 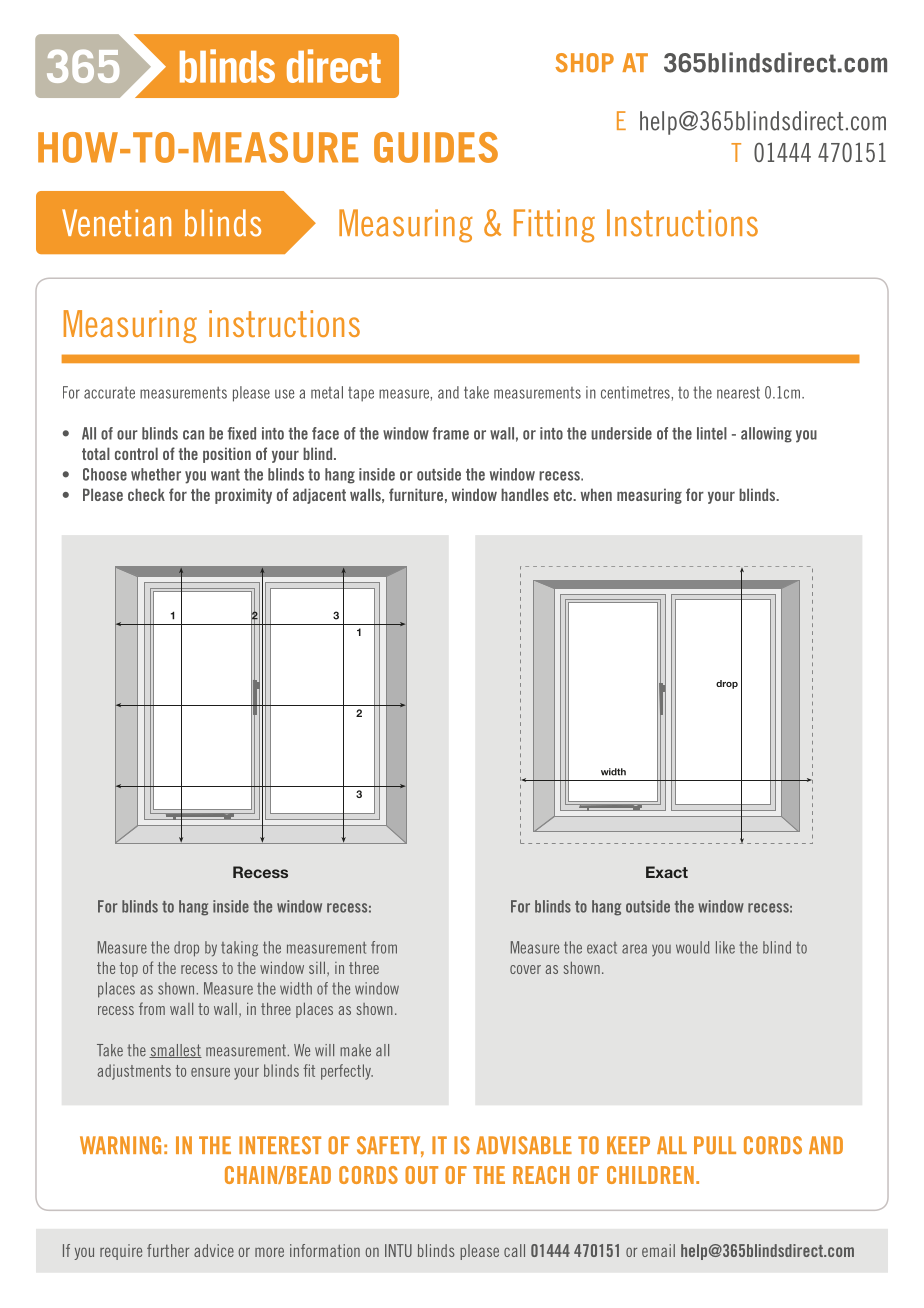 I want to click on call, so click(x=514, y=1250).
